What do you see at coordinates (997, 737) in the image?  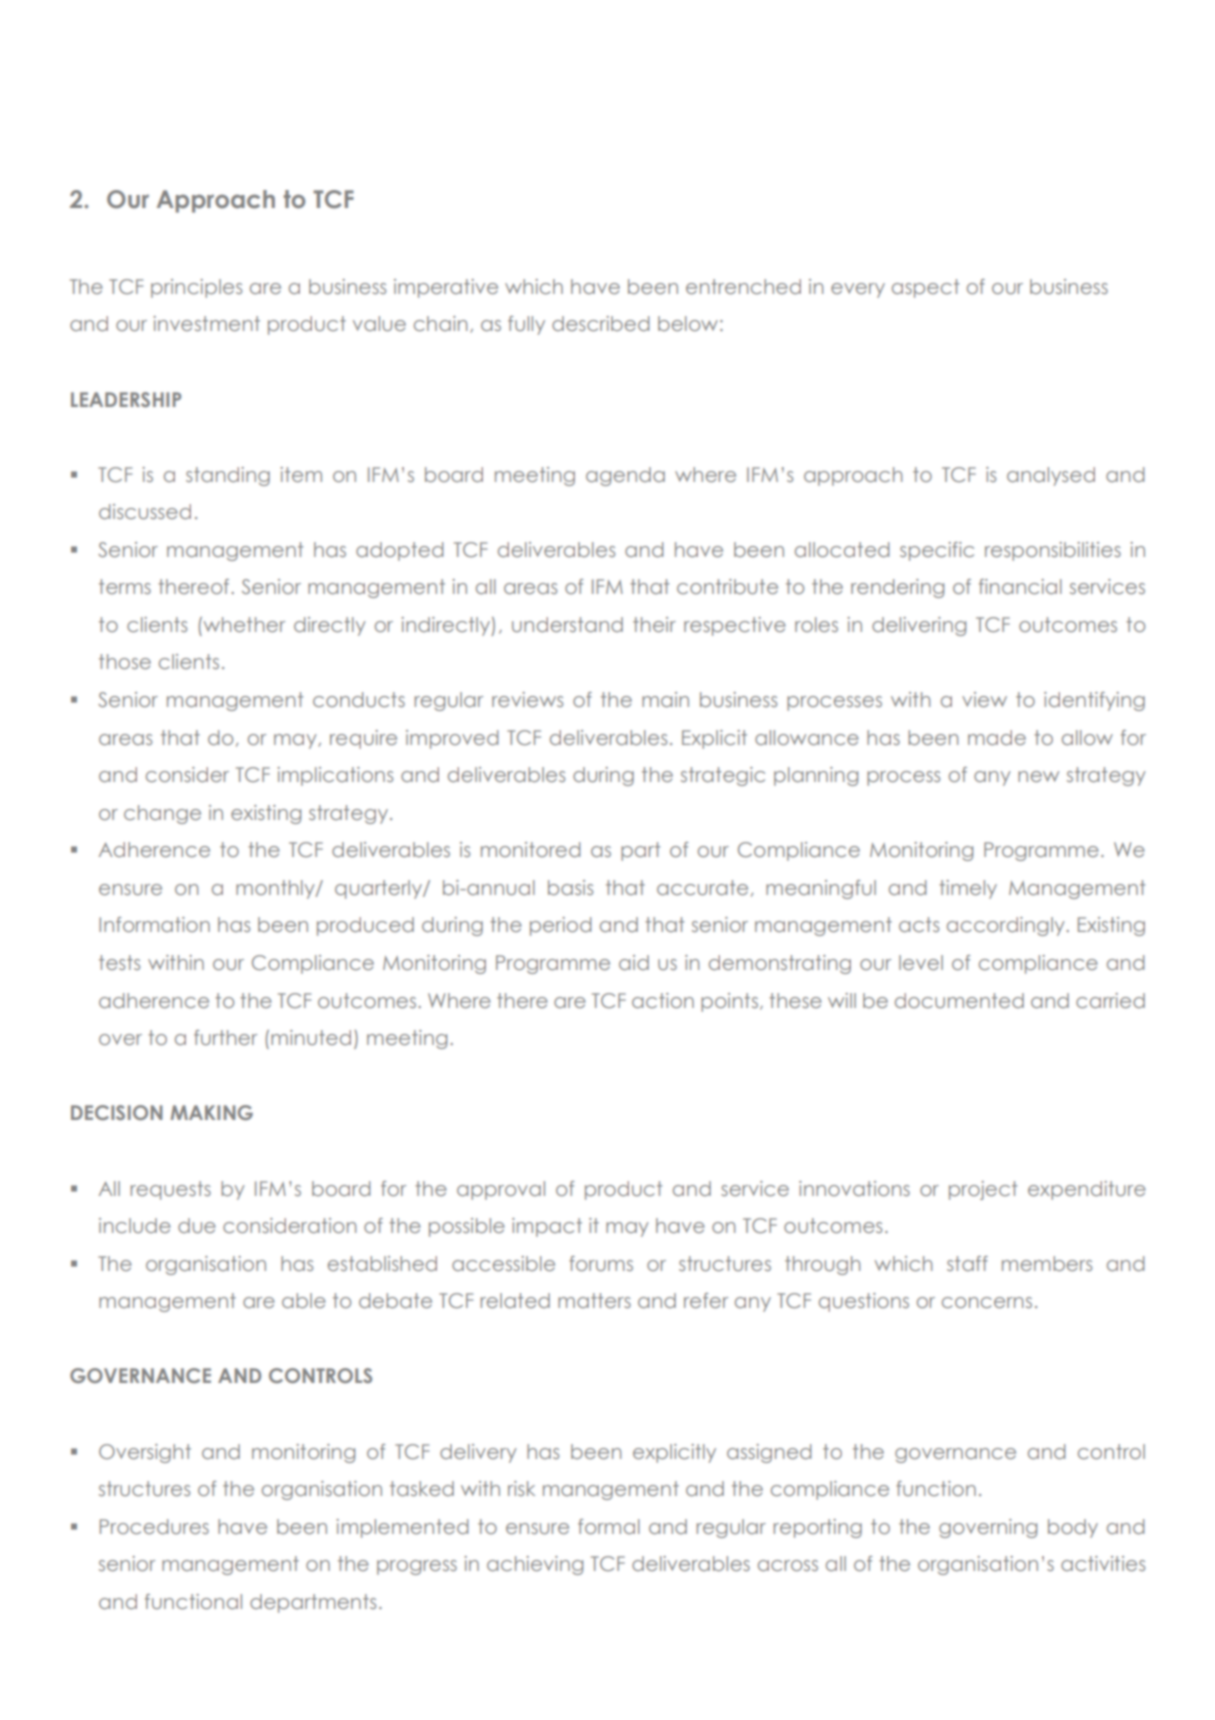 I see `made` at bounding box center [997, 737].
